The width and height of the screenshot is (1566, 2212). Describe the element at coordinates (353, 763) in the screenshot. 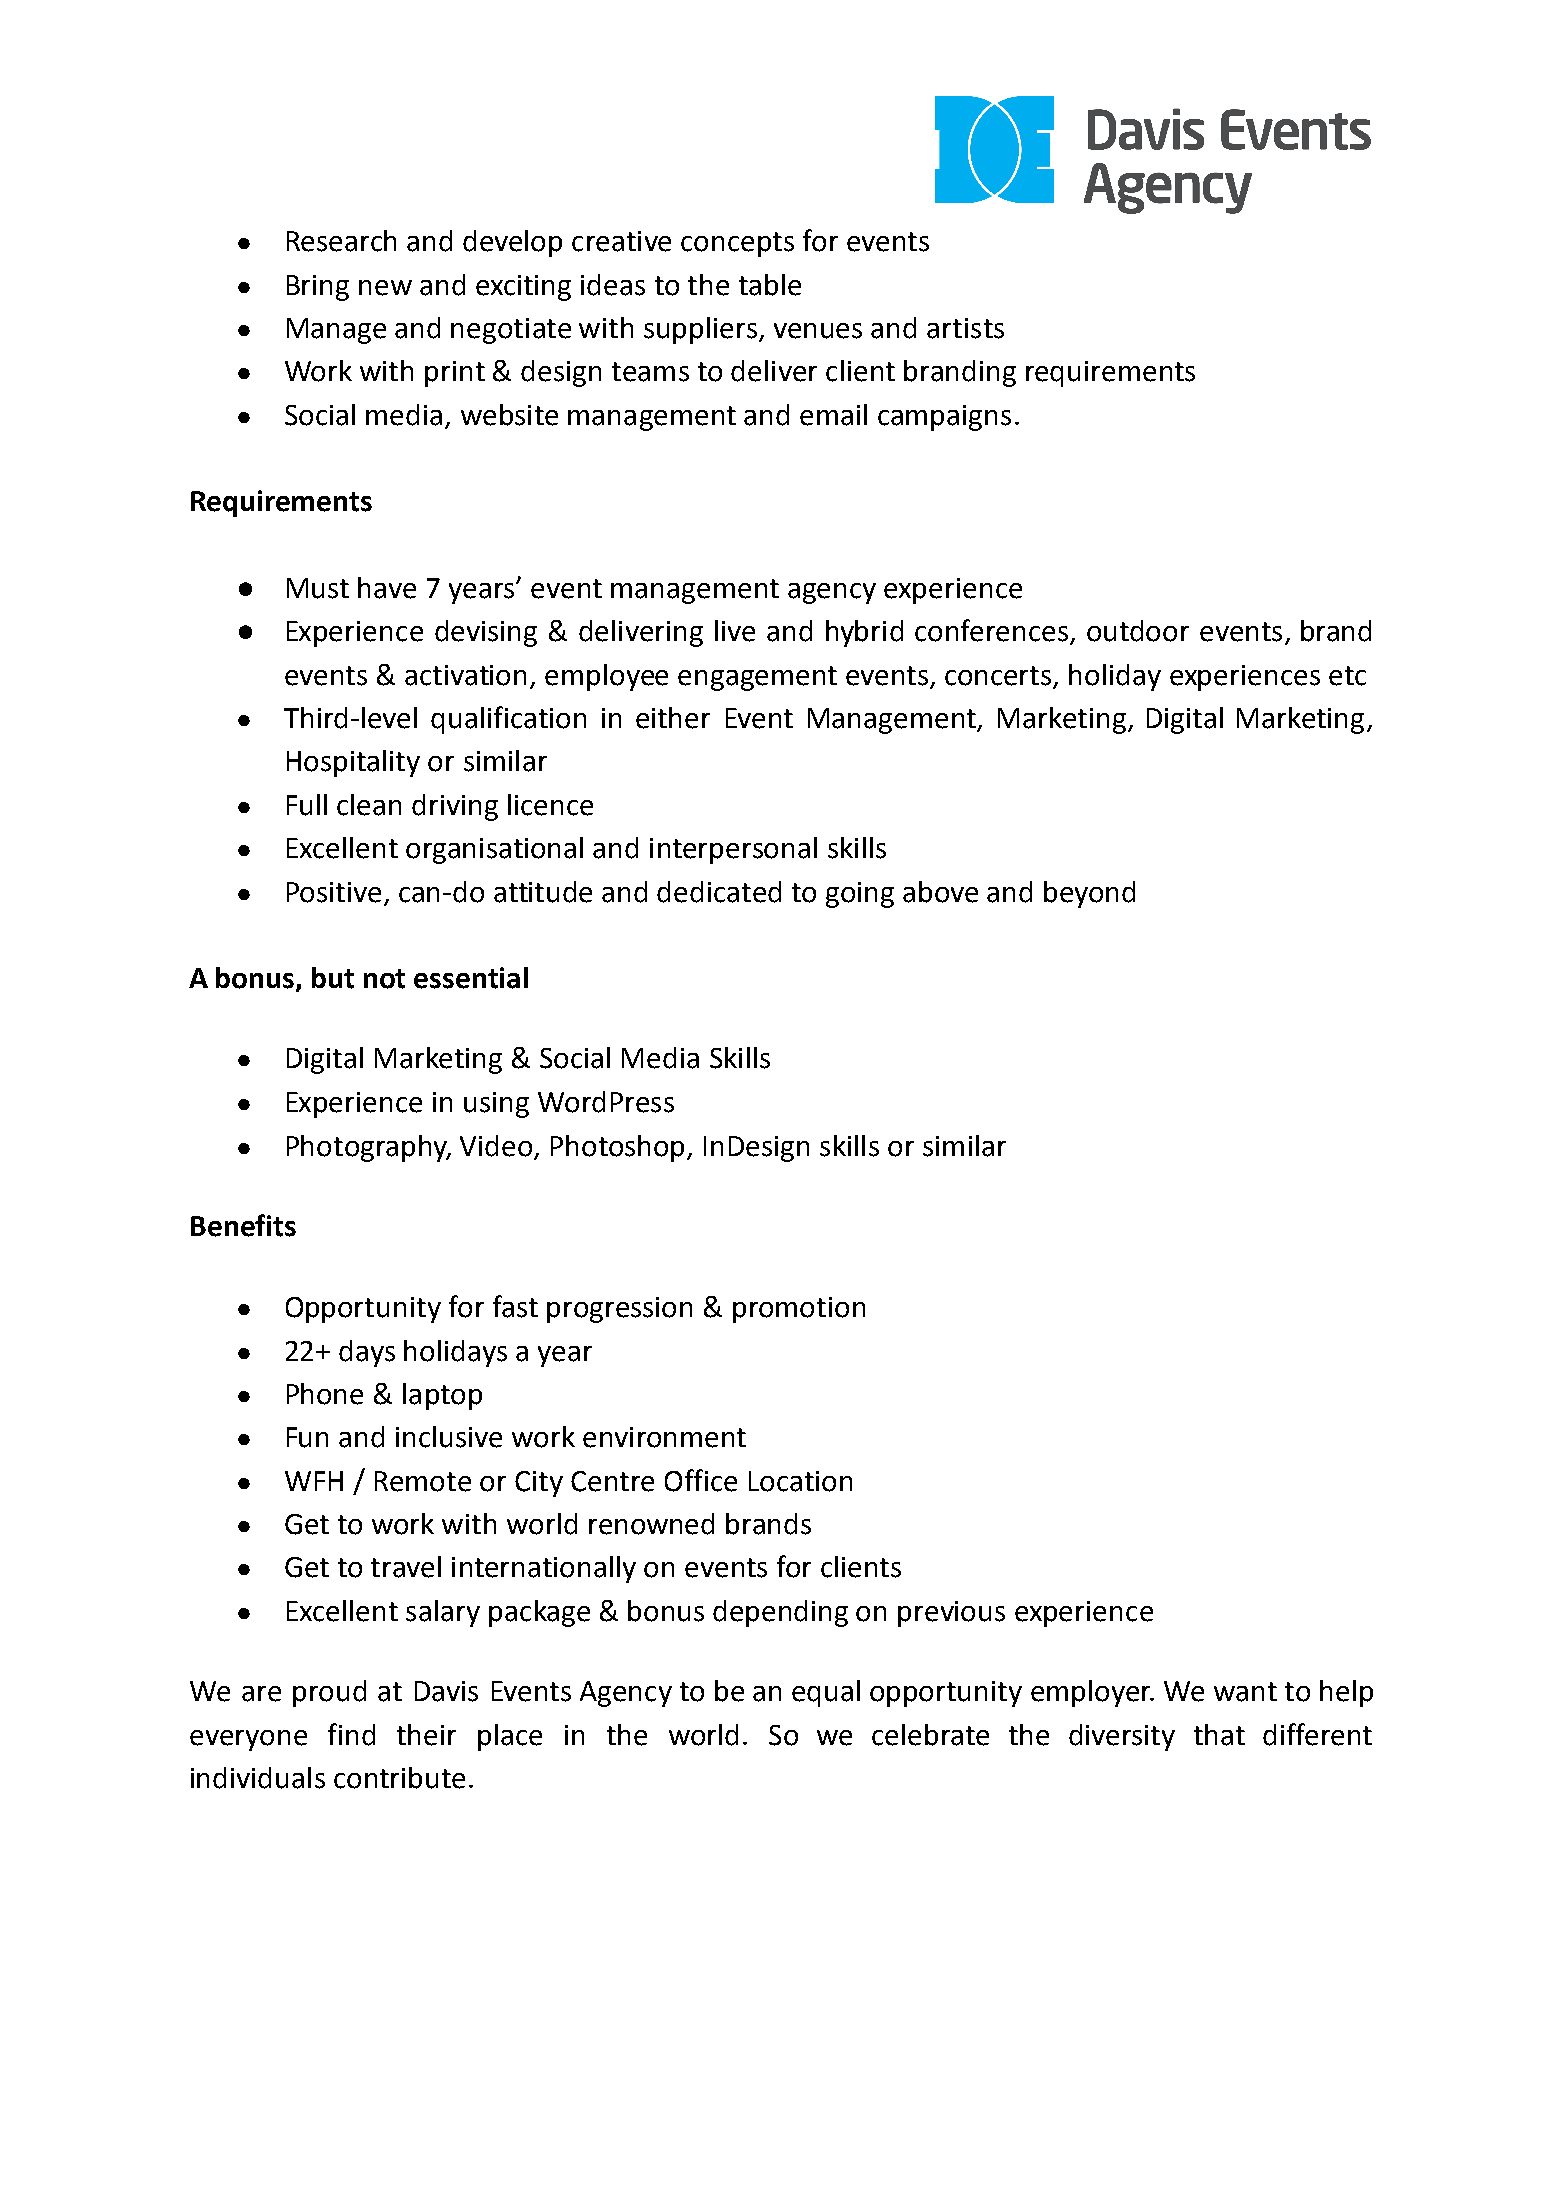

I see `Hospitality` at that location.
